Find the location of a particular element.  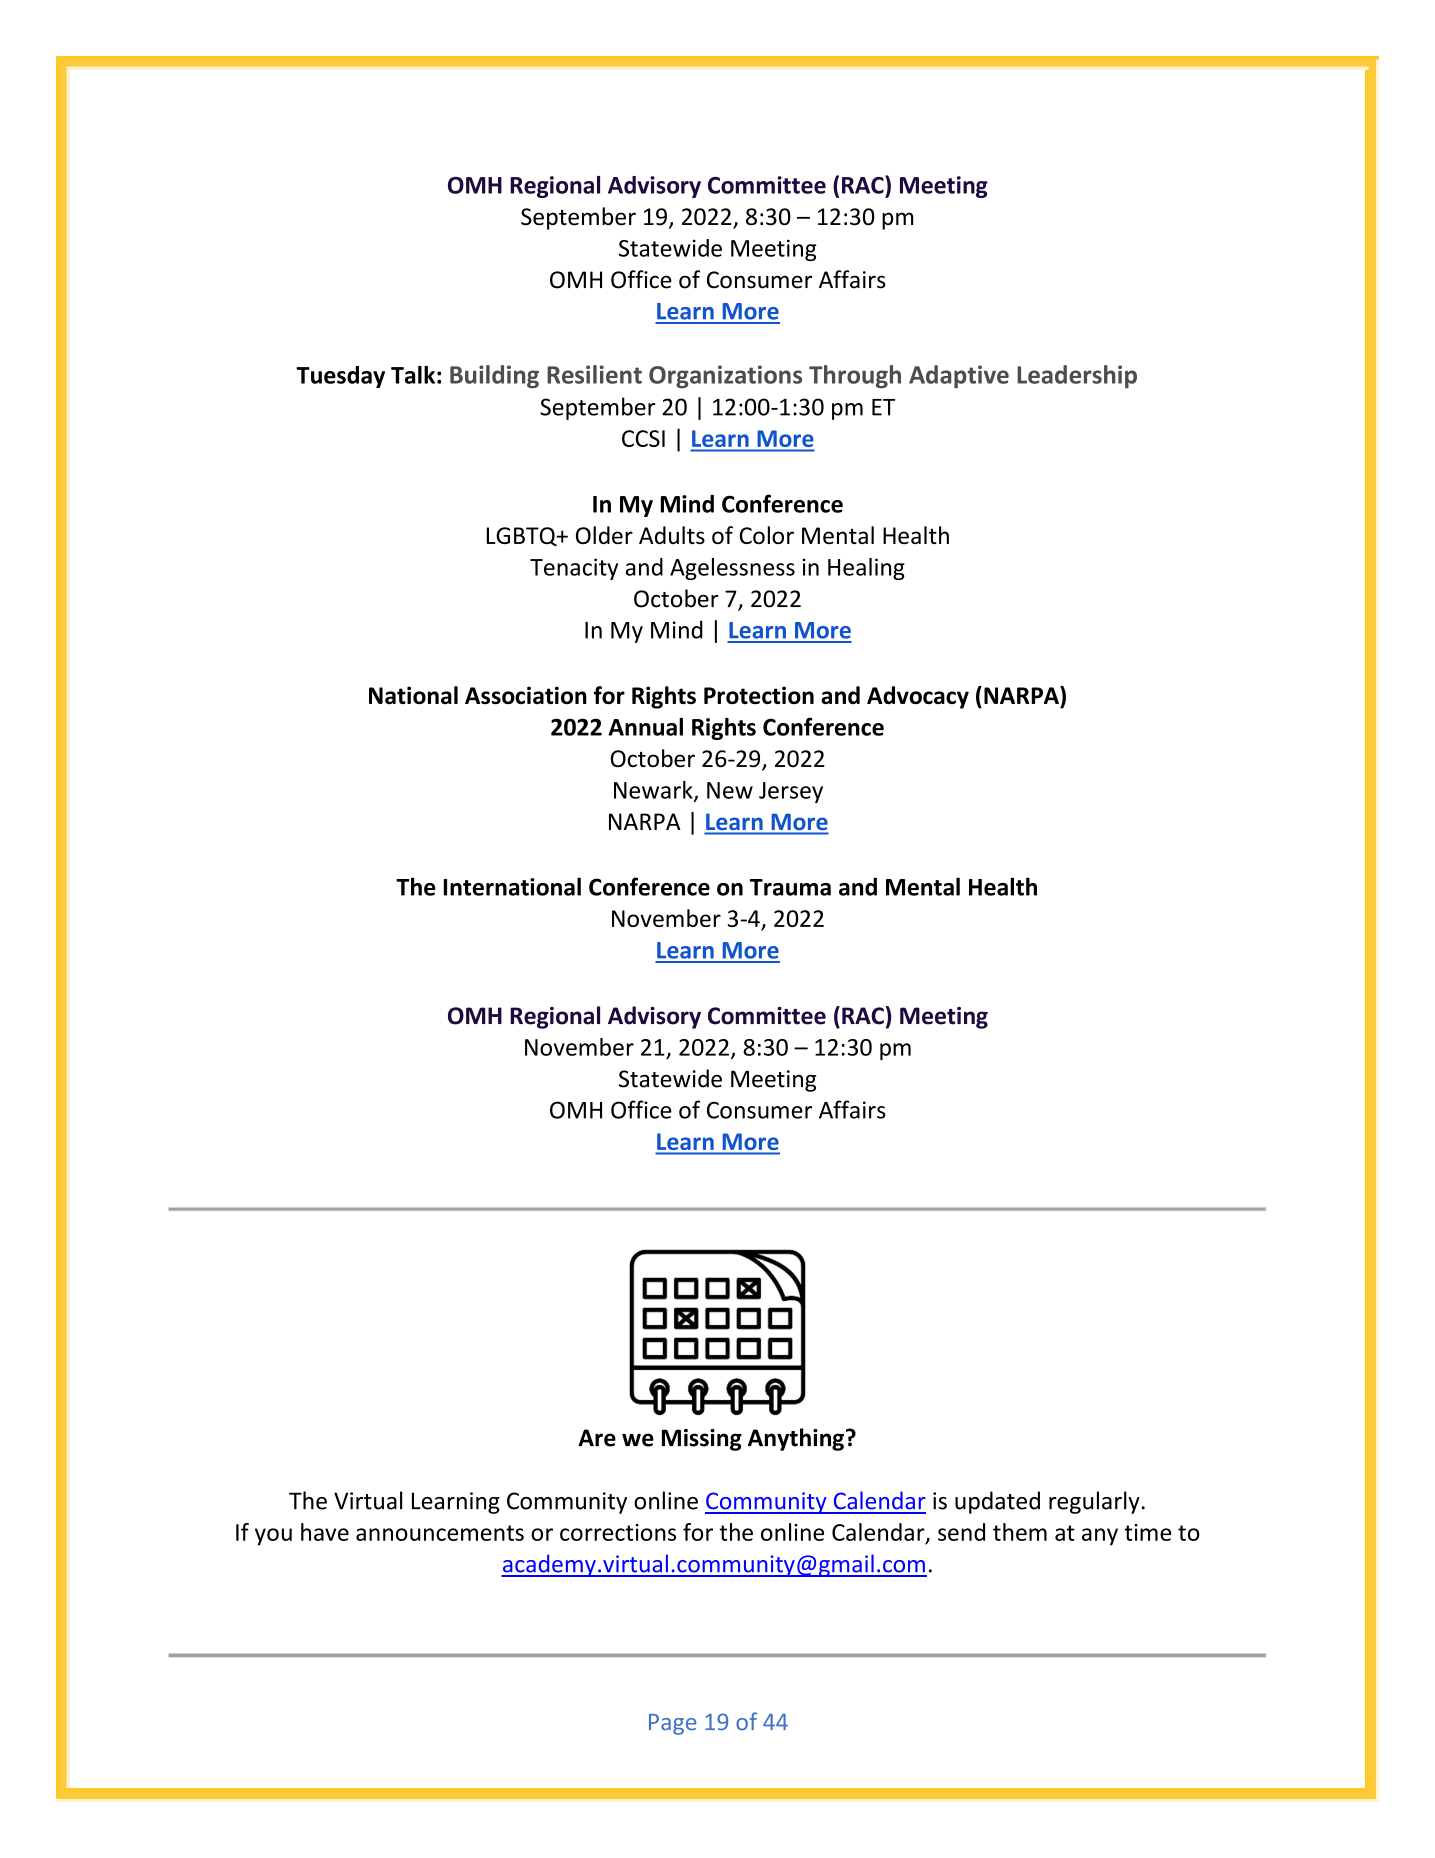

Advocacy is located at coordinates (918, 697).
